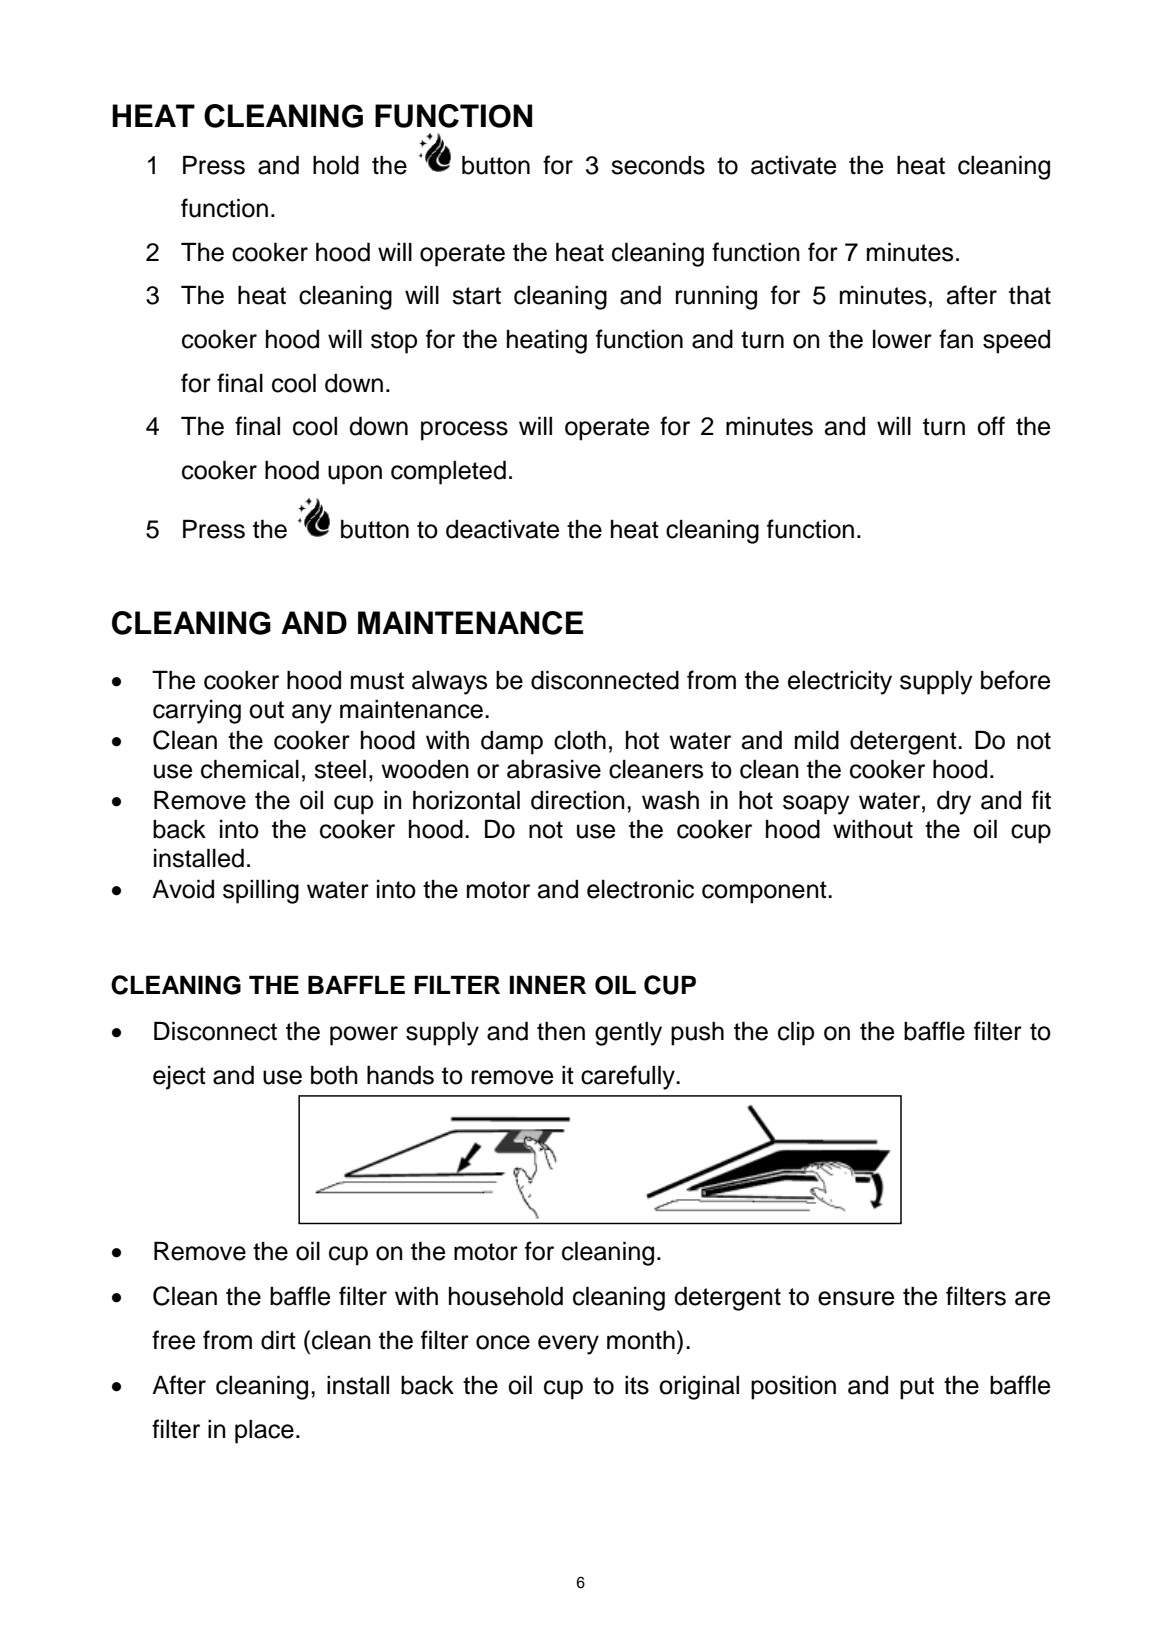 The height and width of the document is (1644, 1162). I want to click on put, so click(917, 1388).
